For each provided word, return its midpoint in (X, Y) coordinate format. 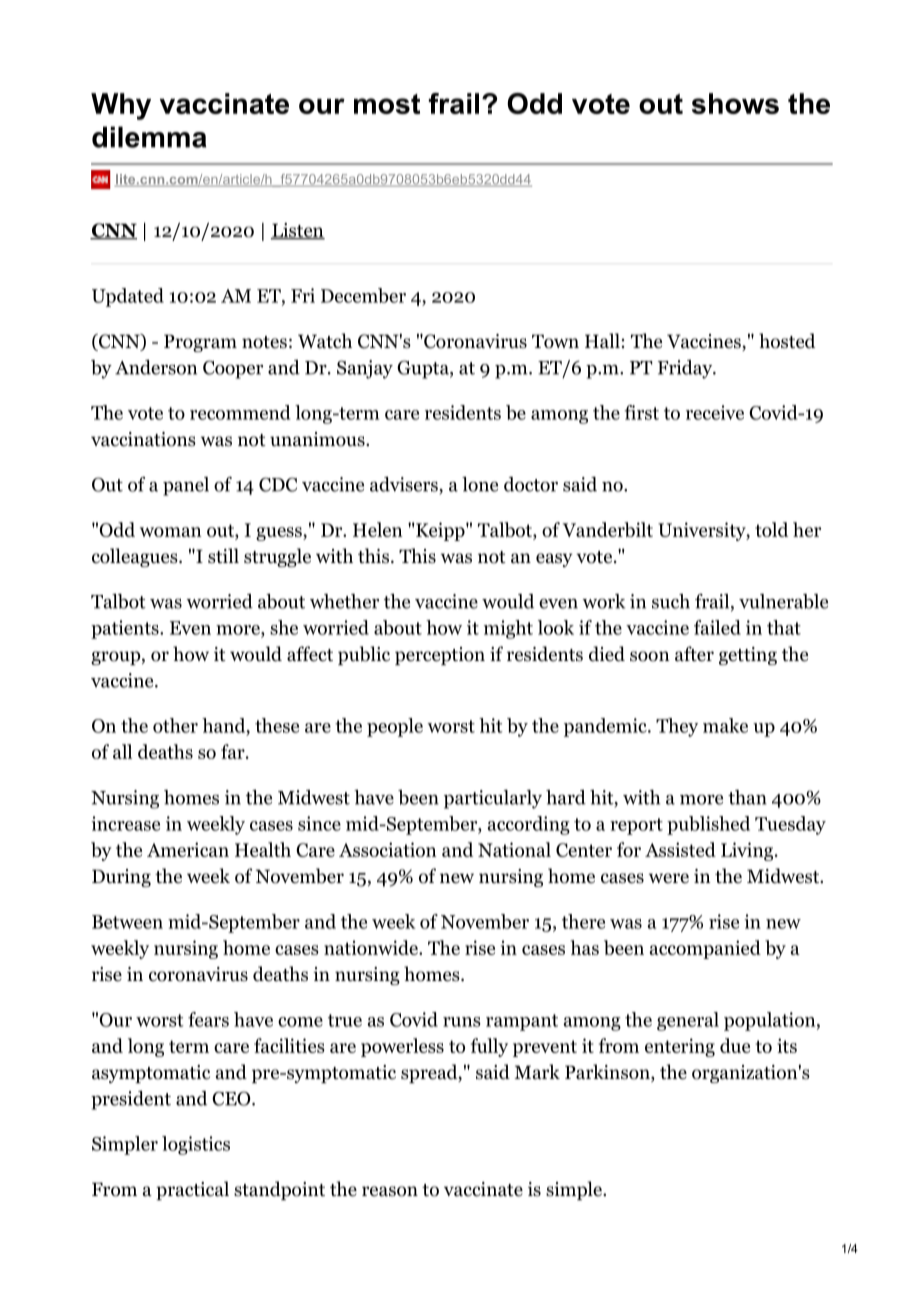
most (387, 104)
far (234, 751)
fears (208, 1019)
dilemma (149, 137)
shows (735, 103)
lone (480, 484)
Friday (686, 369)
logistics (196, 1145)
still (223, 556)
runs (462, 1022)
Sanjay (365, 369)
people (395, 727)
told (771, 529)
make (725, 725)
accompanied (705, 949)
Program (200, 343)
